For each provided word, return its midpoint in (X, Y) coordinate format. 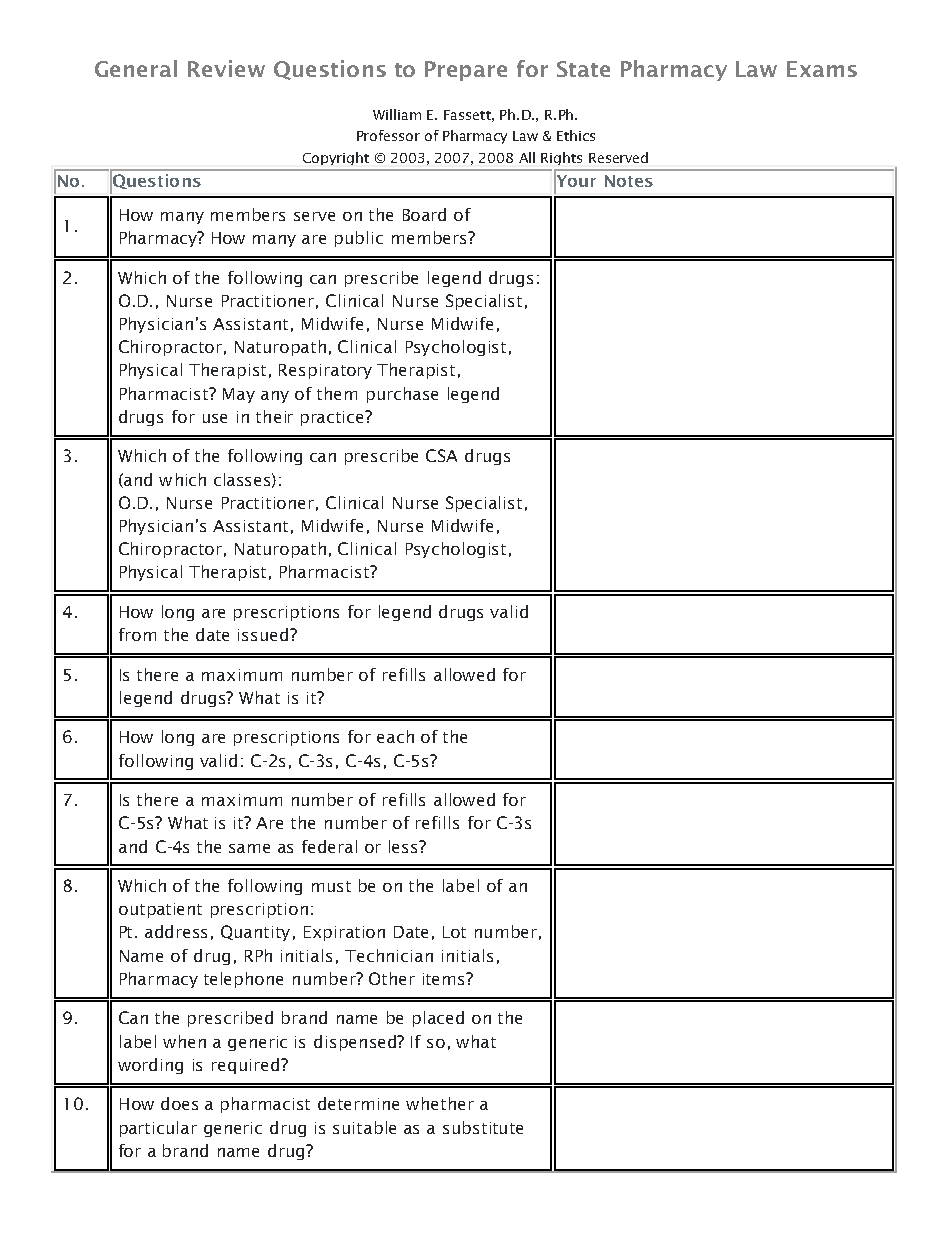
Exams (822, 69)
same (249, 848)
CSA (441, 455)
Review (226, 68)
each (395, 736)
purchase (402, 395)
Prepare (466, 71)
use (215, 418)
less (405, 846)
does (179, 1103)
